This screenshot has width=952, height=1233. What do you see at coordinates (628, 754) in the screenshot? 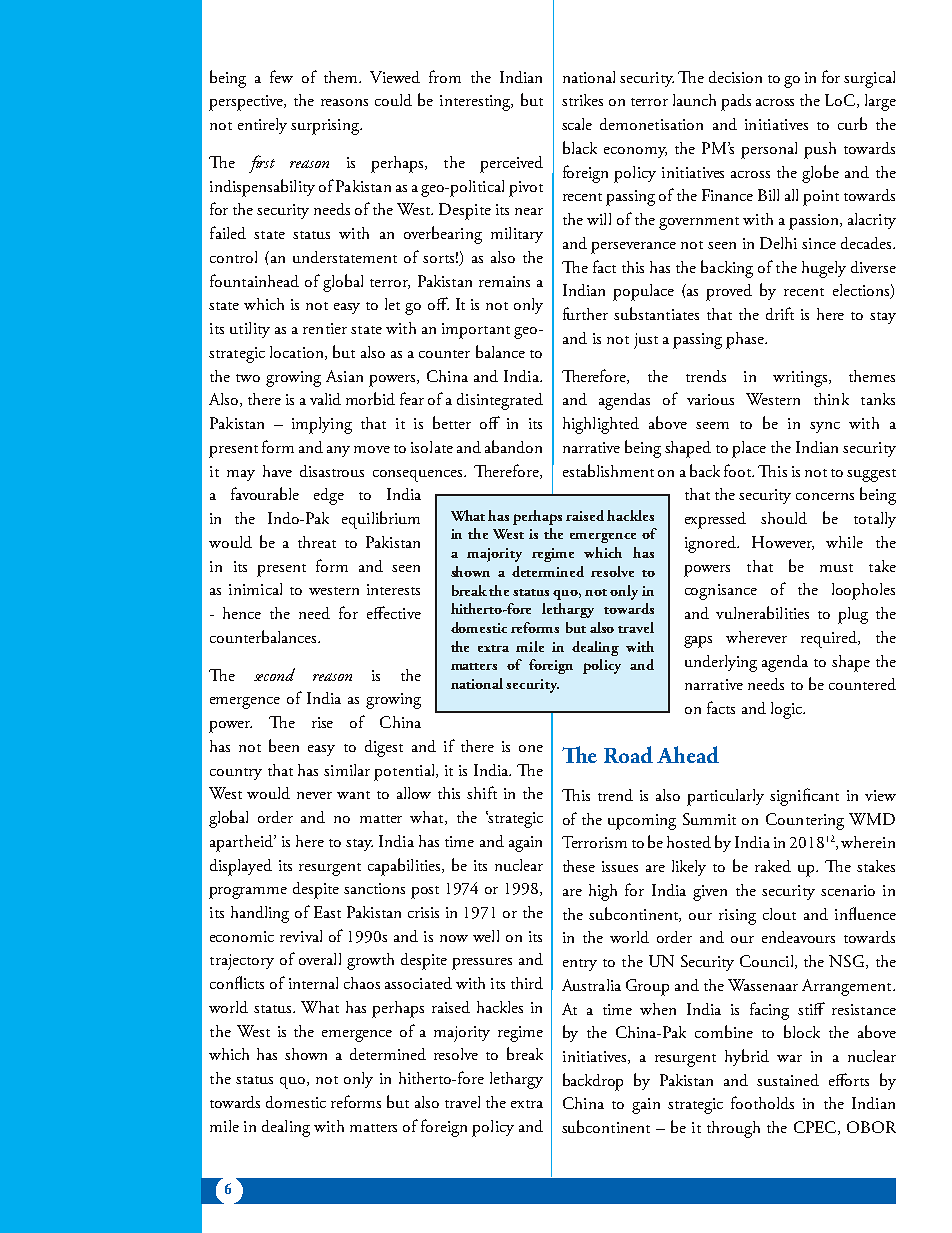
I see `Road` at bounding box center [628, 754].
